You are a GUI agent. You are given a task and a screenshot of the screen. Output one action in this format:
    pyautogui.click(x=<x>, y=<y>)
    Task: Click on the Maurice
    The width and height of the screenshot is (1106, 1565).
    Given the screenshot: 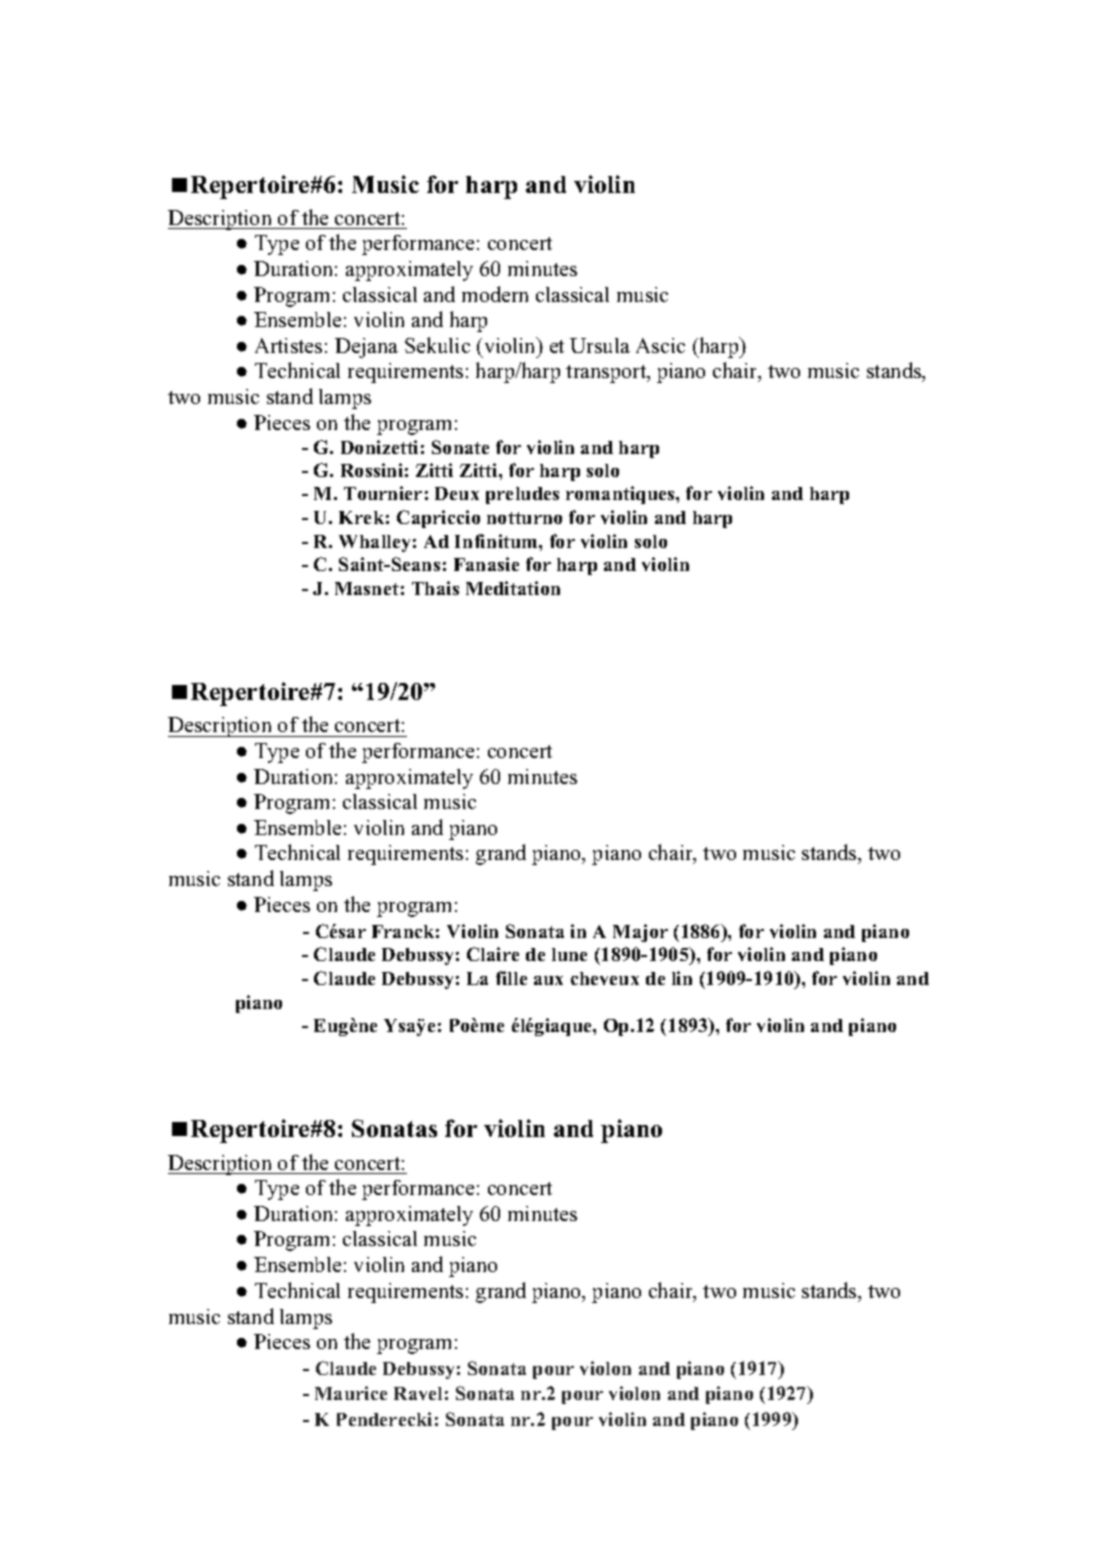 What is the action you would take?
    pyautogui.click(x=351, y=1393)
